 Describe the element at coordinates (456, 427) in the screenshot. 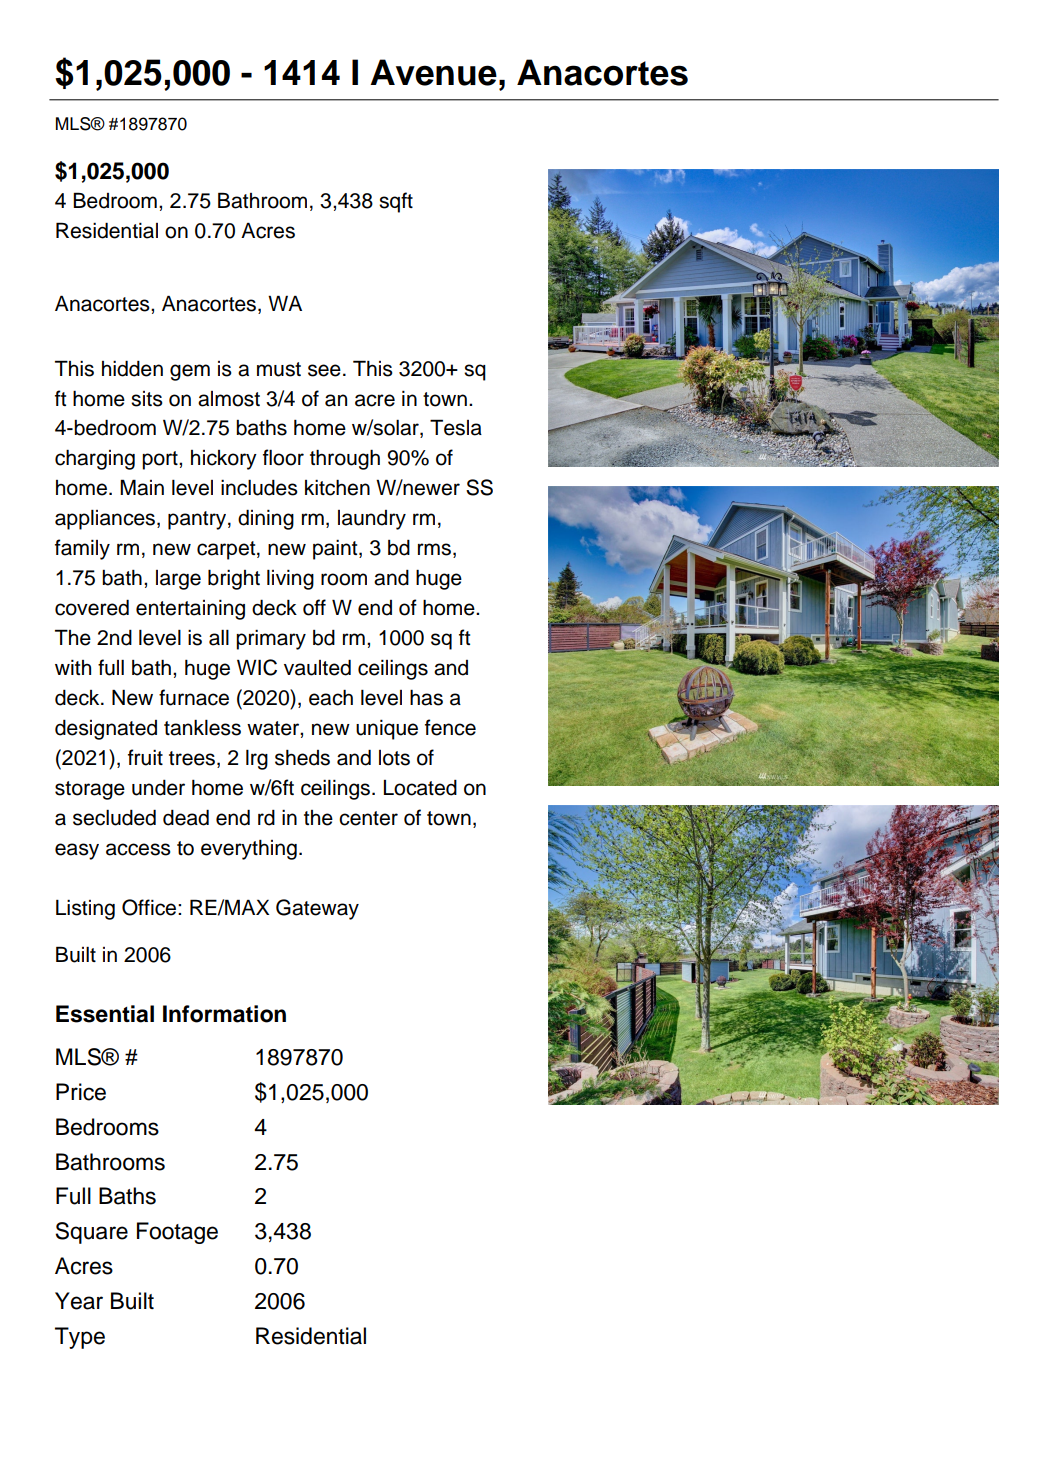

I see `Tesla` at that location.
